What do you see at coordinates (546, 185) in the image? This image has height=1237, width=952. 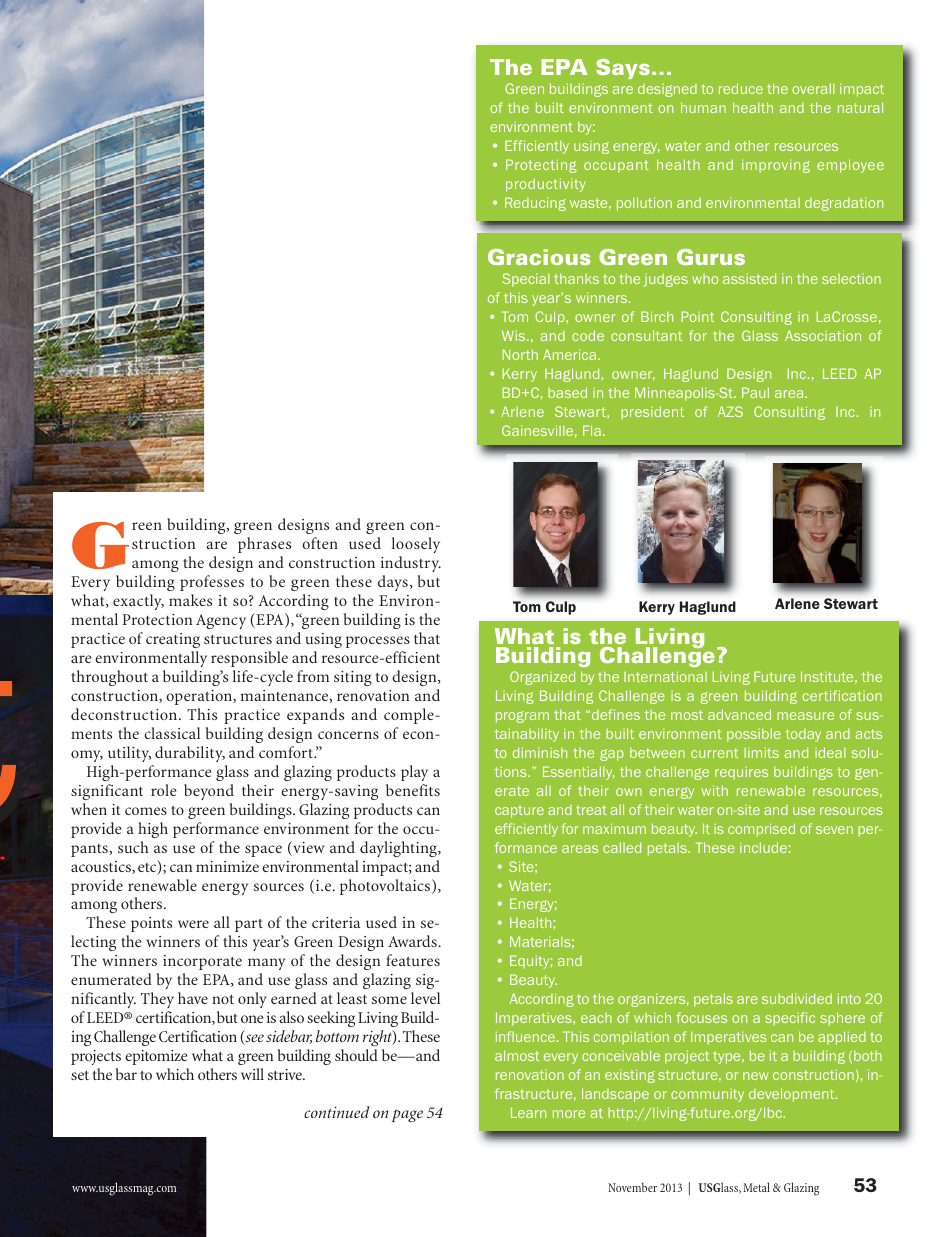 I see `productivity` at bounding box center [546, 185].
